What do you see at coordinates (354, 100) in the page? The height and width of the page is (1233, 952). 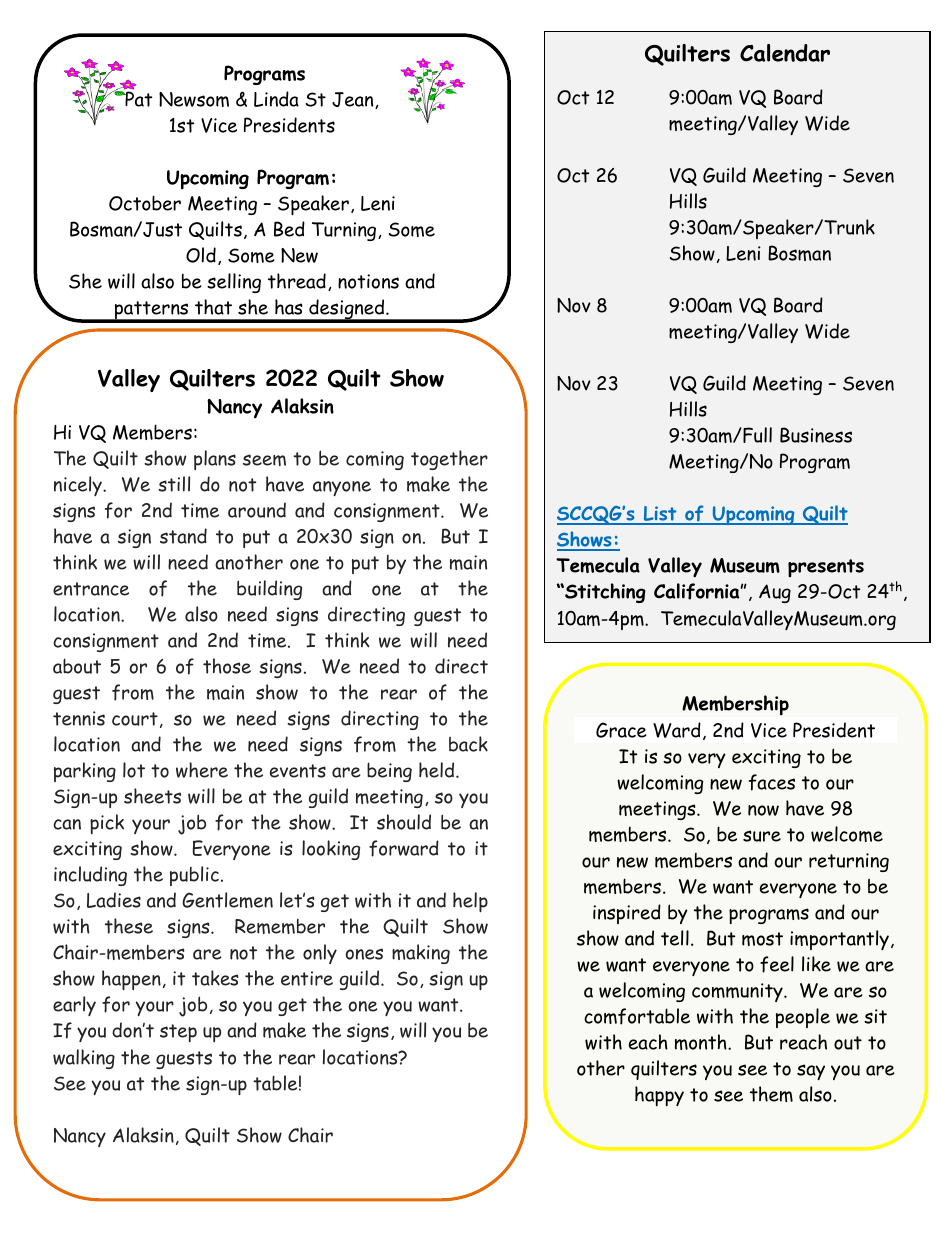 I see `Jean` at bounding box center [354, 100].
